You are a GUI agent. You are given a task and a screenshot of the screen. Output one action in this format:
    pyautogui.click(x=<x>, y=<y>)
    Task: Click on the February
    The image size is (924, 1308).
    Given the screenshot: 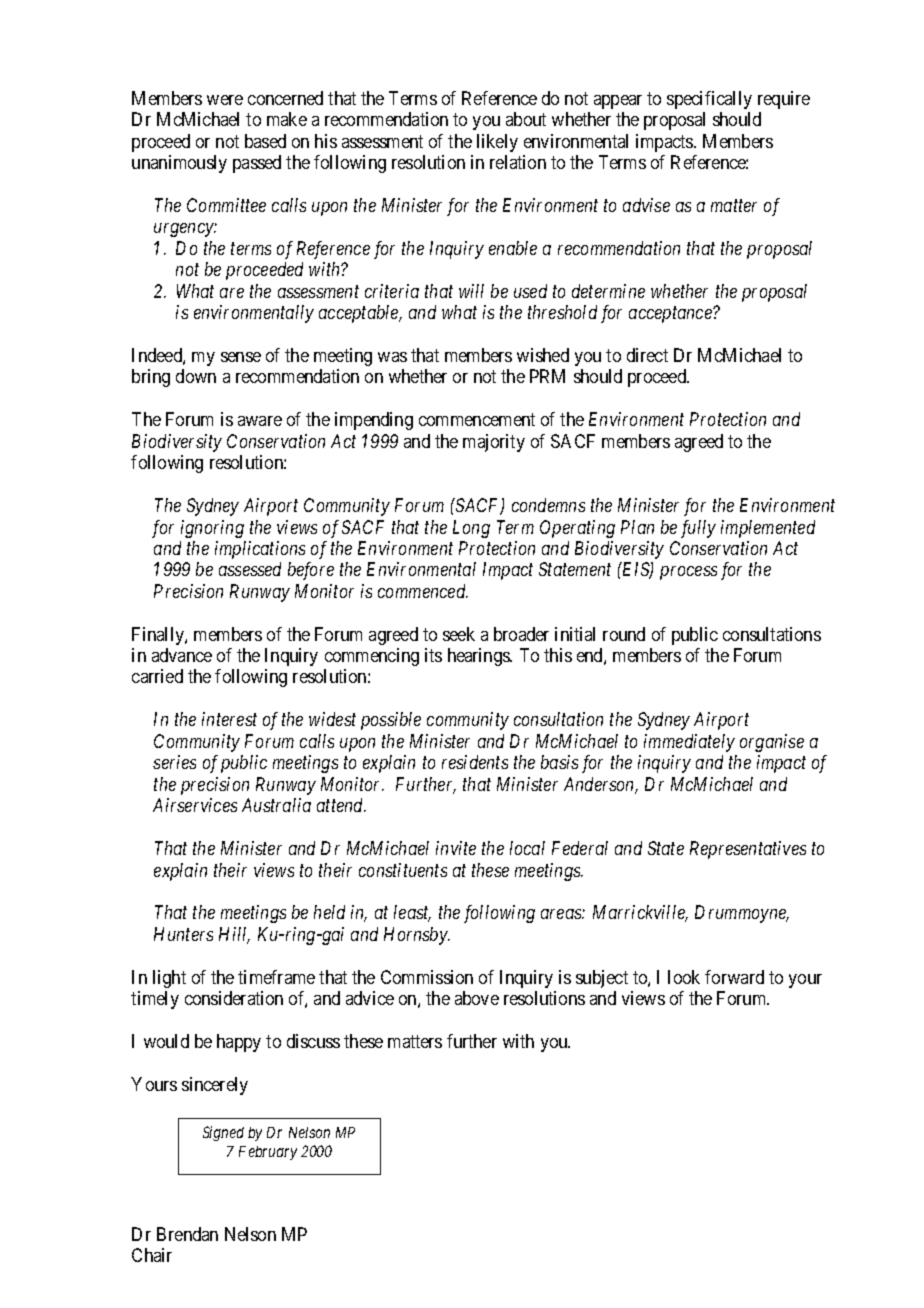 What is the action you would take?
    pyautogui.click(x=268, y=1153)
